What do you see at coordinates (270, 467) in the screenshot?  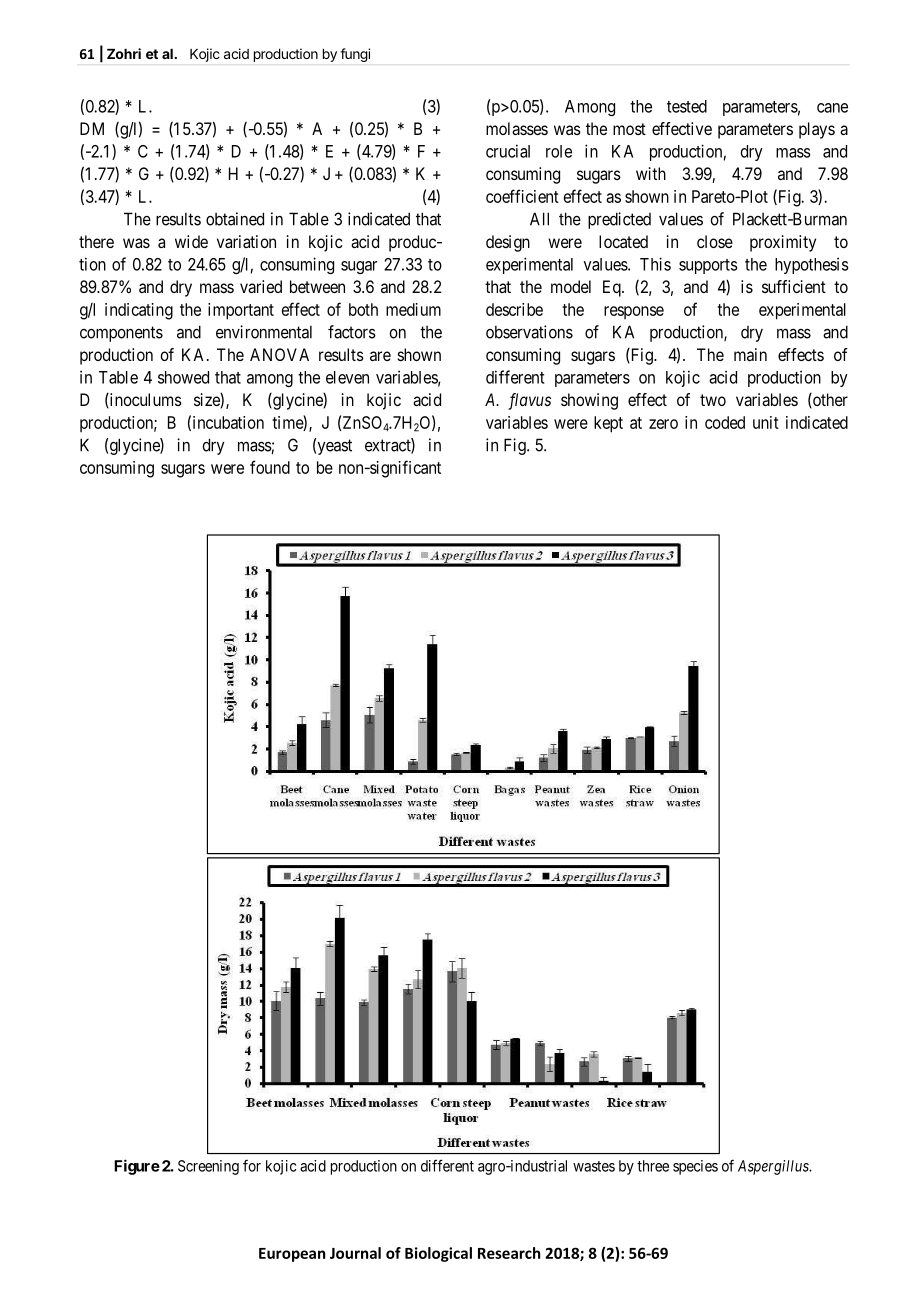 I see `found` at bounding box center [270, 467].
